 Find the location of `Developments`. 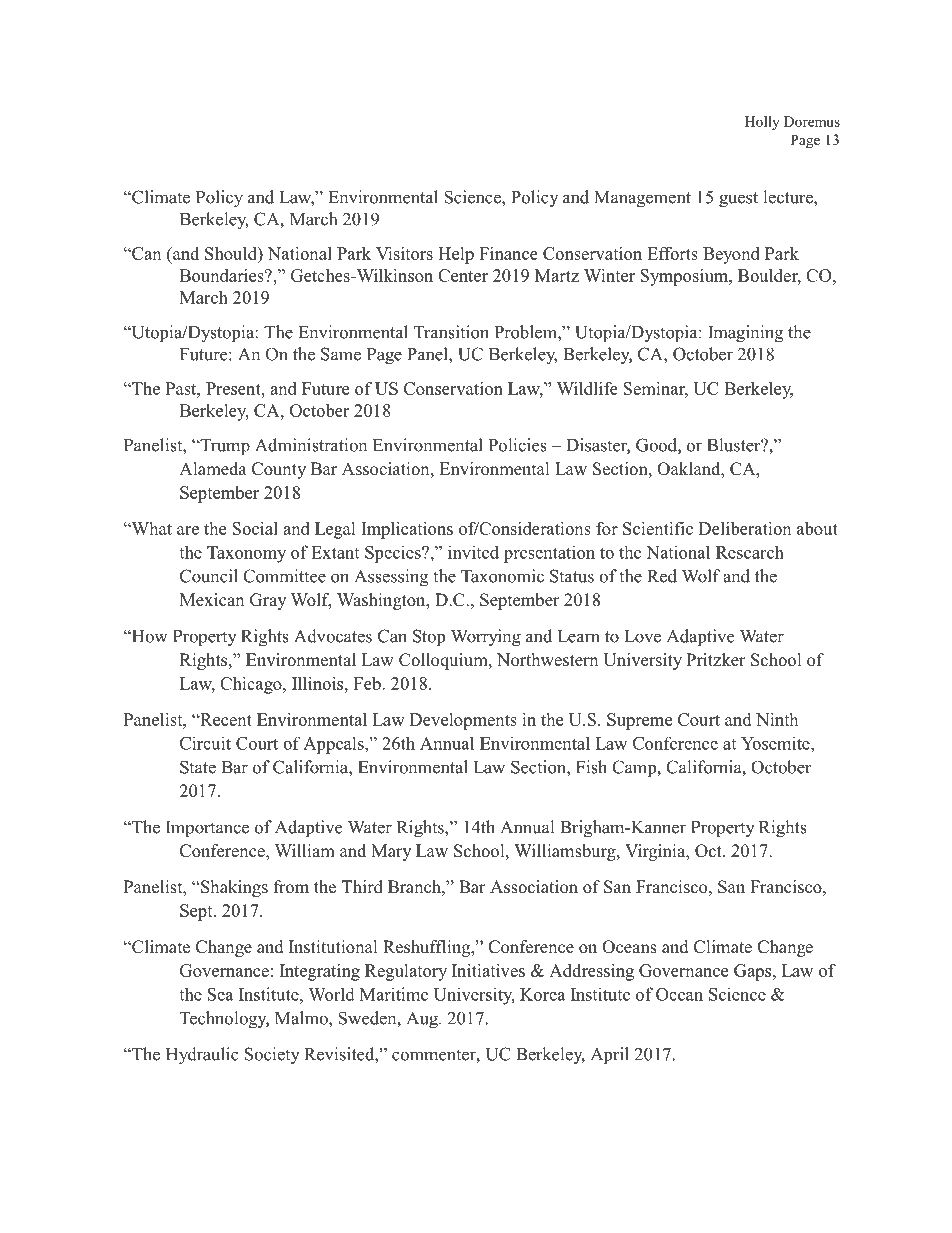

Developments is located at coordinates (463, 721).
